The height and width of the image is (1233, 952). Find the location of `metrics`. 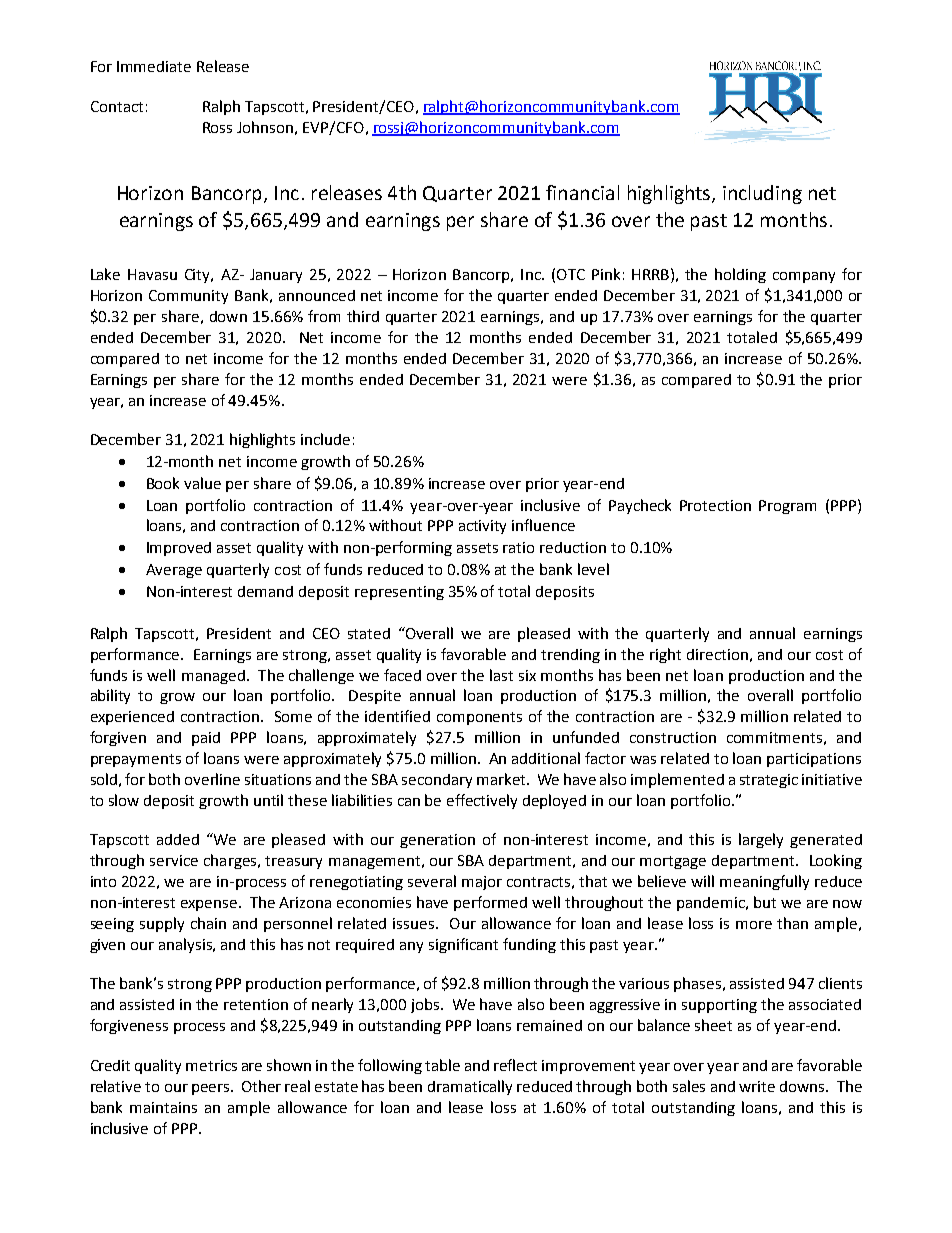

metrics is located at coordinates (211, 1065).
